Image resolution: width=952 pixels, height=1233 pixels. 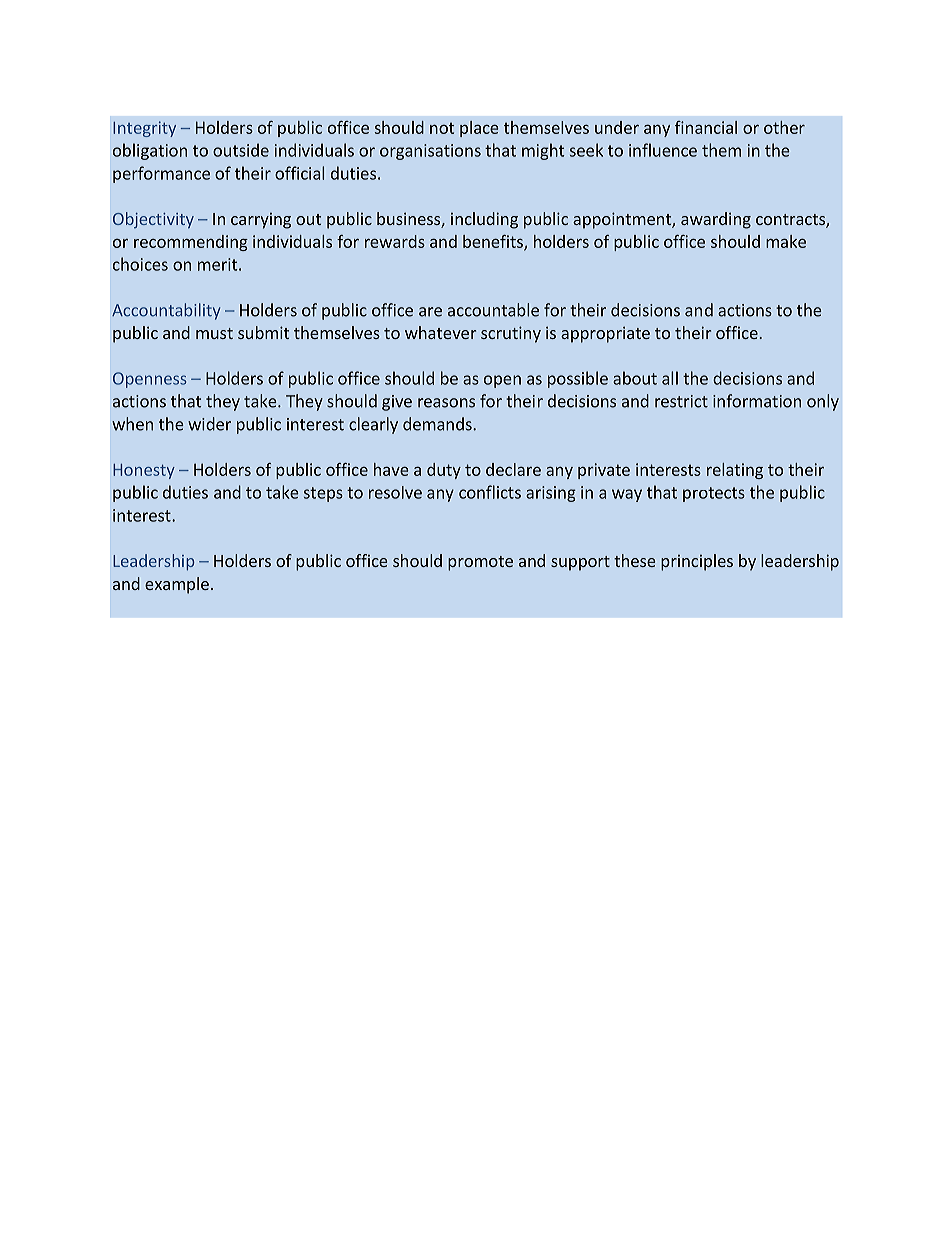 What do you see at coordinates (166, 311) in the document?
I see `Accountability` at bounding box center [166, 311].
